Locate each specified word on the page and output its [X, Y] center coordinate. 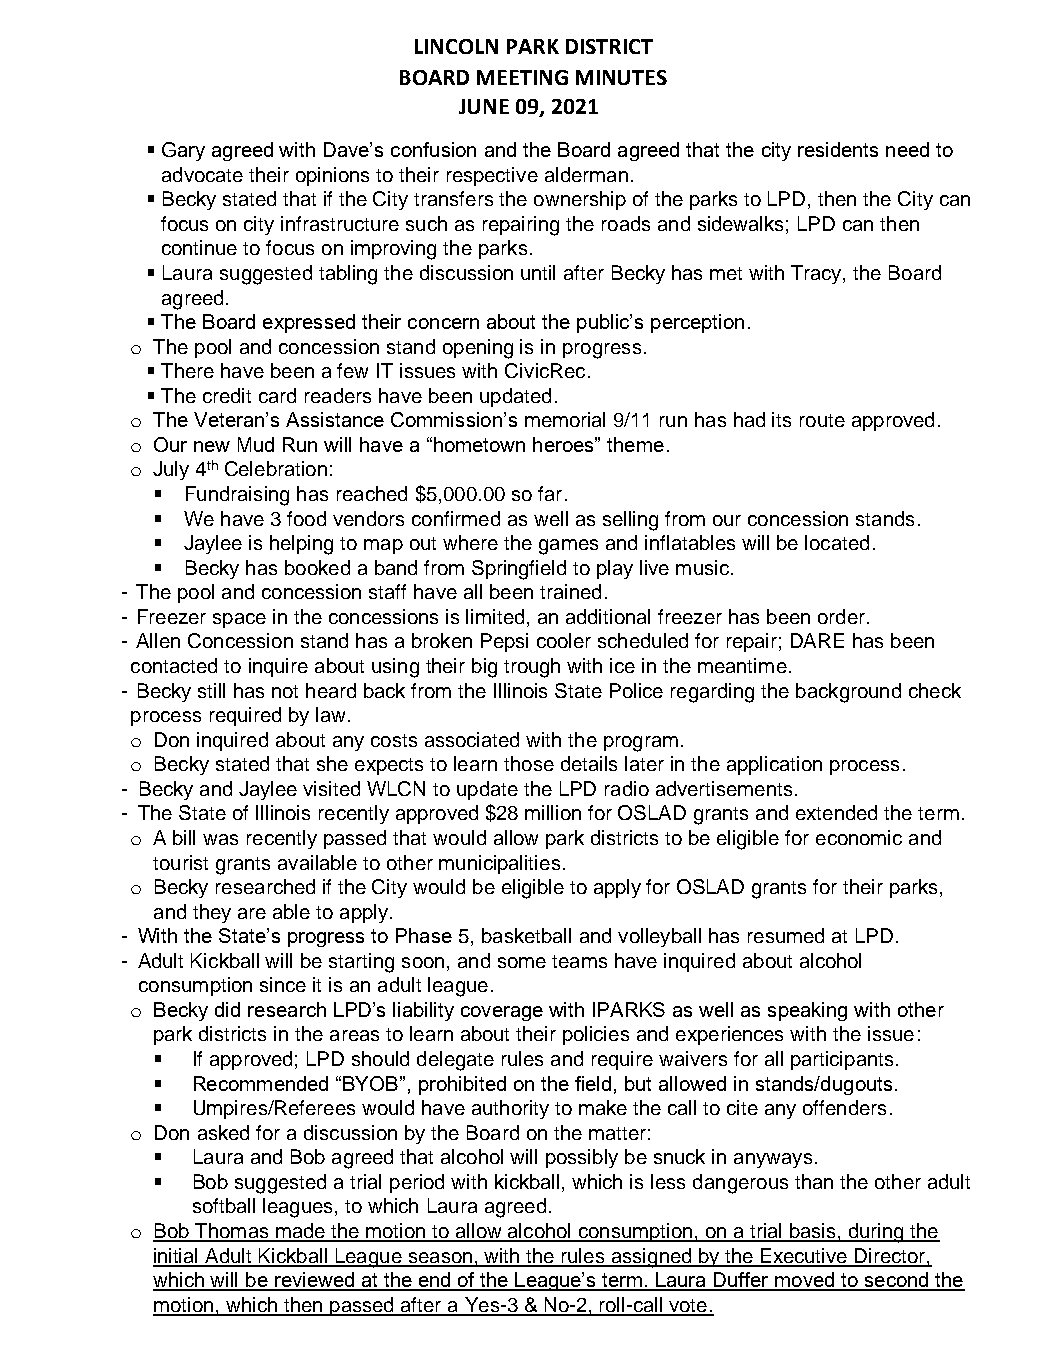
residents [838, 149]
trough [532, 668]
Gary [183, 151]
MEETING [522, 77]
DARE [817, 640]
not [285, 691]
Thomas [232, 1232]
